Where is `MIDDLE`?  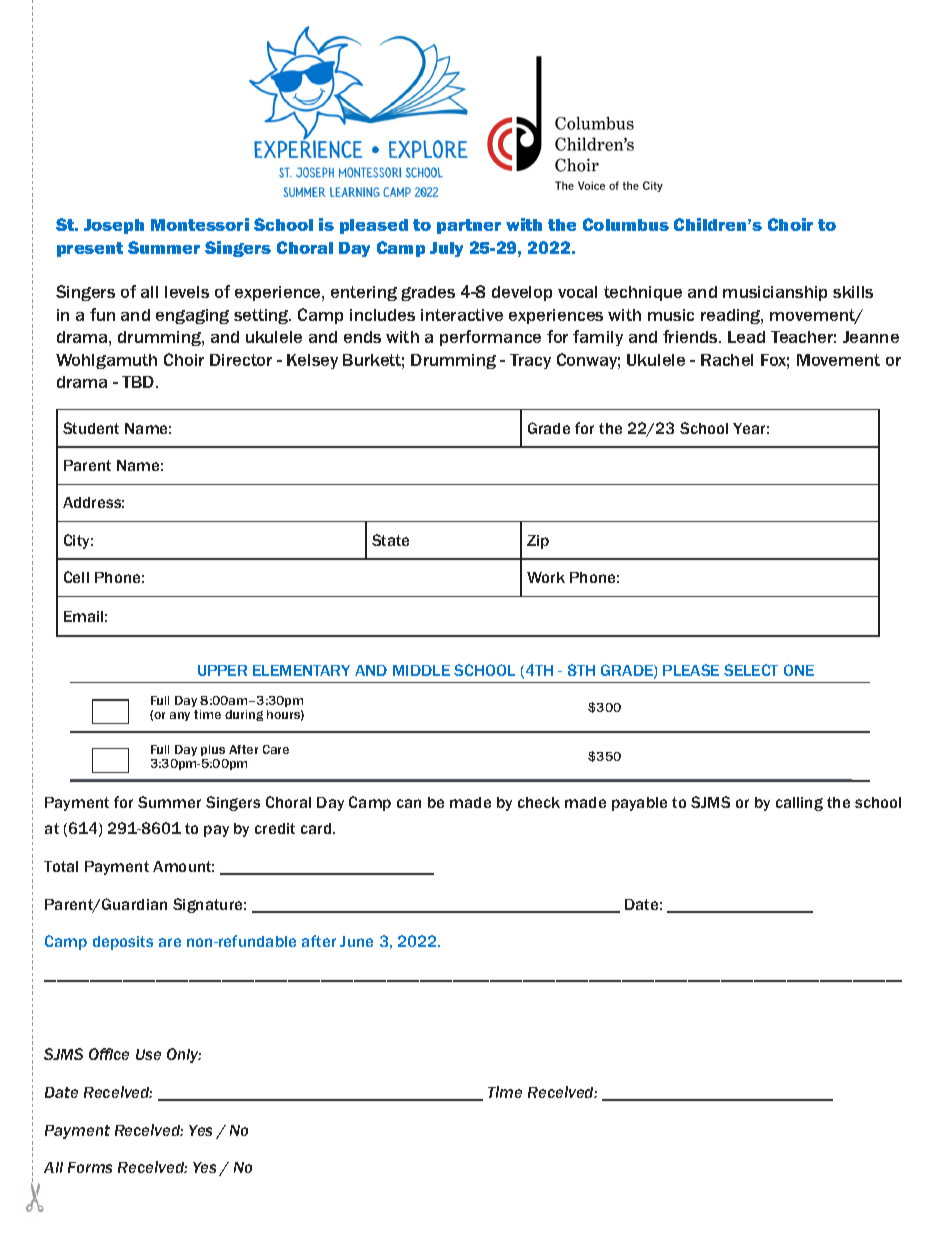 MIDDLE is located at coordinates (421, 670).
